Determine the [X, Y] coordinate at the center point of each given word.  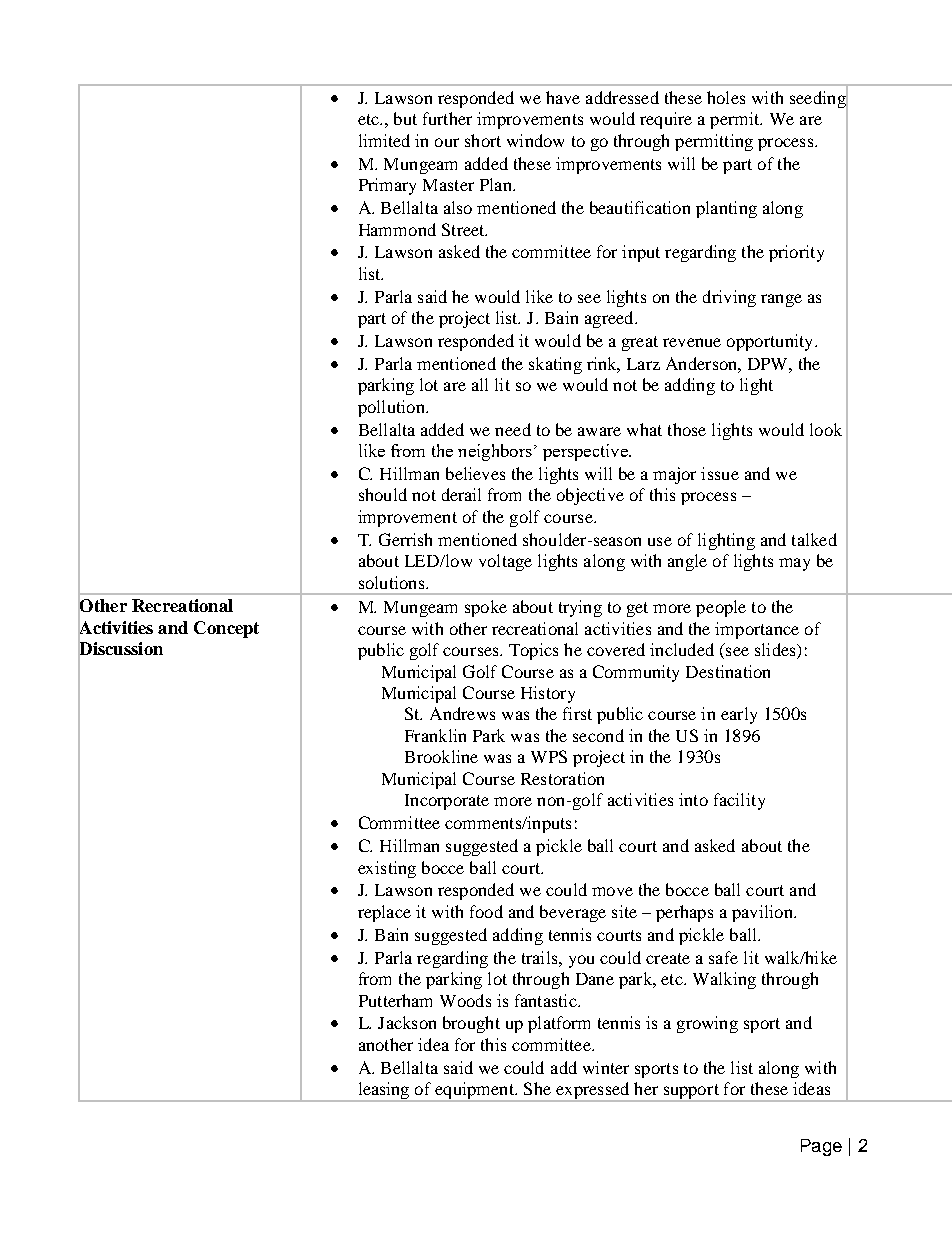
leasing [383, 1092]
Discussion [120, 649]
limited [384, 140]
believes [475, 473]
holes [726, 97]
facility [739, 801]
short [483, 140]
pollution [392, 408]
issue [720, 473]
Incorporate [447, 802]
